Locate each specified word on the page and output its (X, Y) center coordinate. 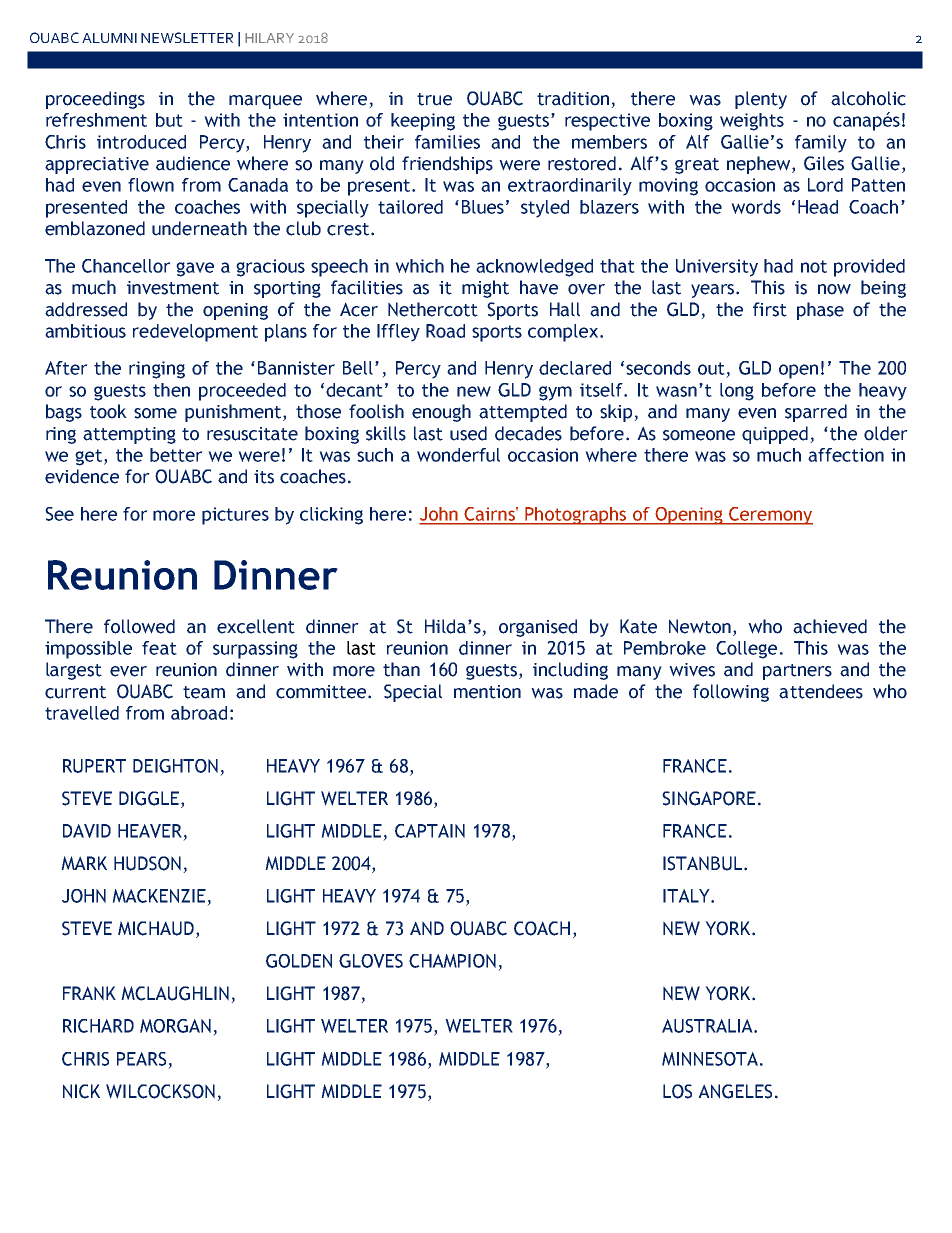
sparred (816, 413)
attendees (821, 691)
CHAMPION (452, 961)
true (434, 99)
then (171, 390)
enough (441, 413)
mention (487, 692)
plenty (761, 100)
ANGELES (735, 1091)
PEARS (141, 1059)
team (204, 692)
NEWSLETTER (187, 37)
